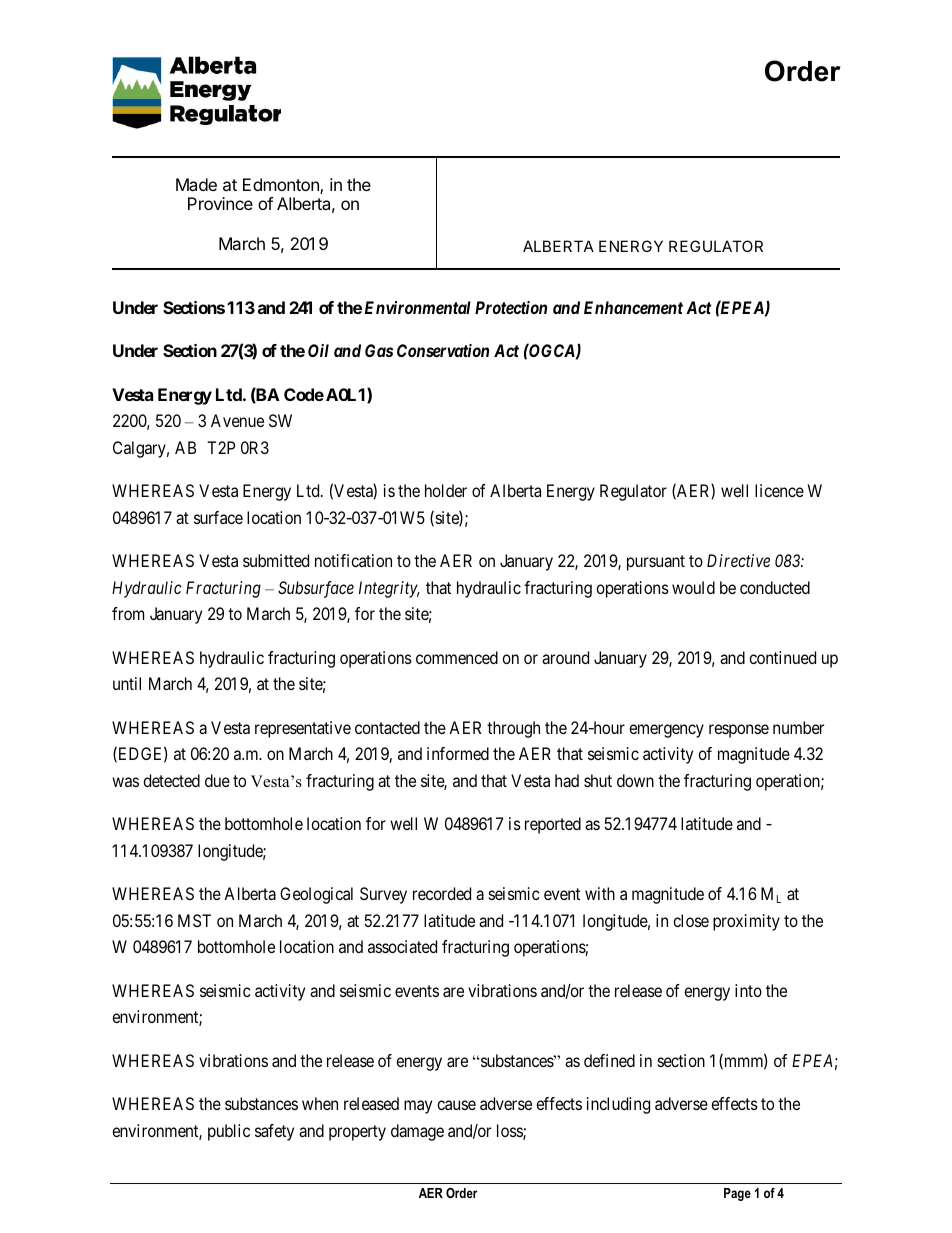 The width and height of the document is (952, 1233). I want to click on Protection, so click(511, 307).
